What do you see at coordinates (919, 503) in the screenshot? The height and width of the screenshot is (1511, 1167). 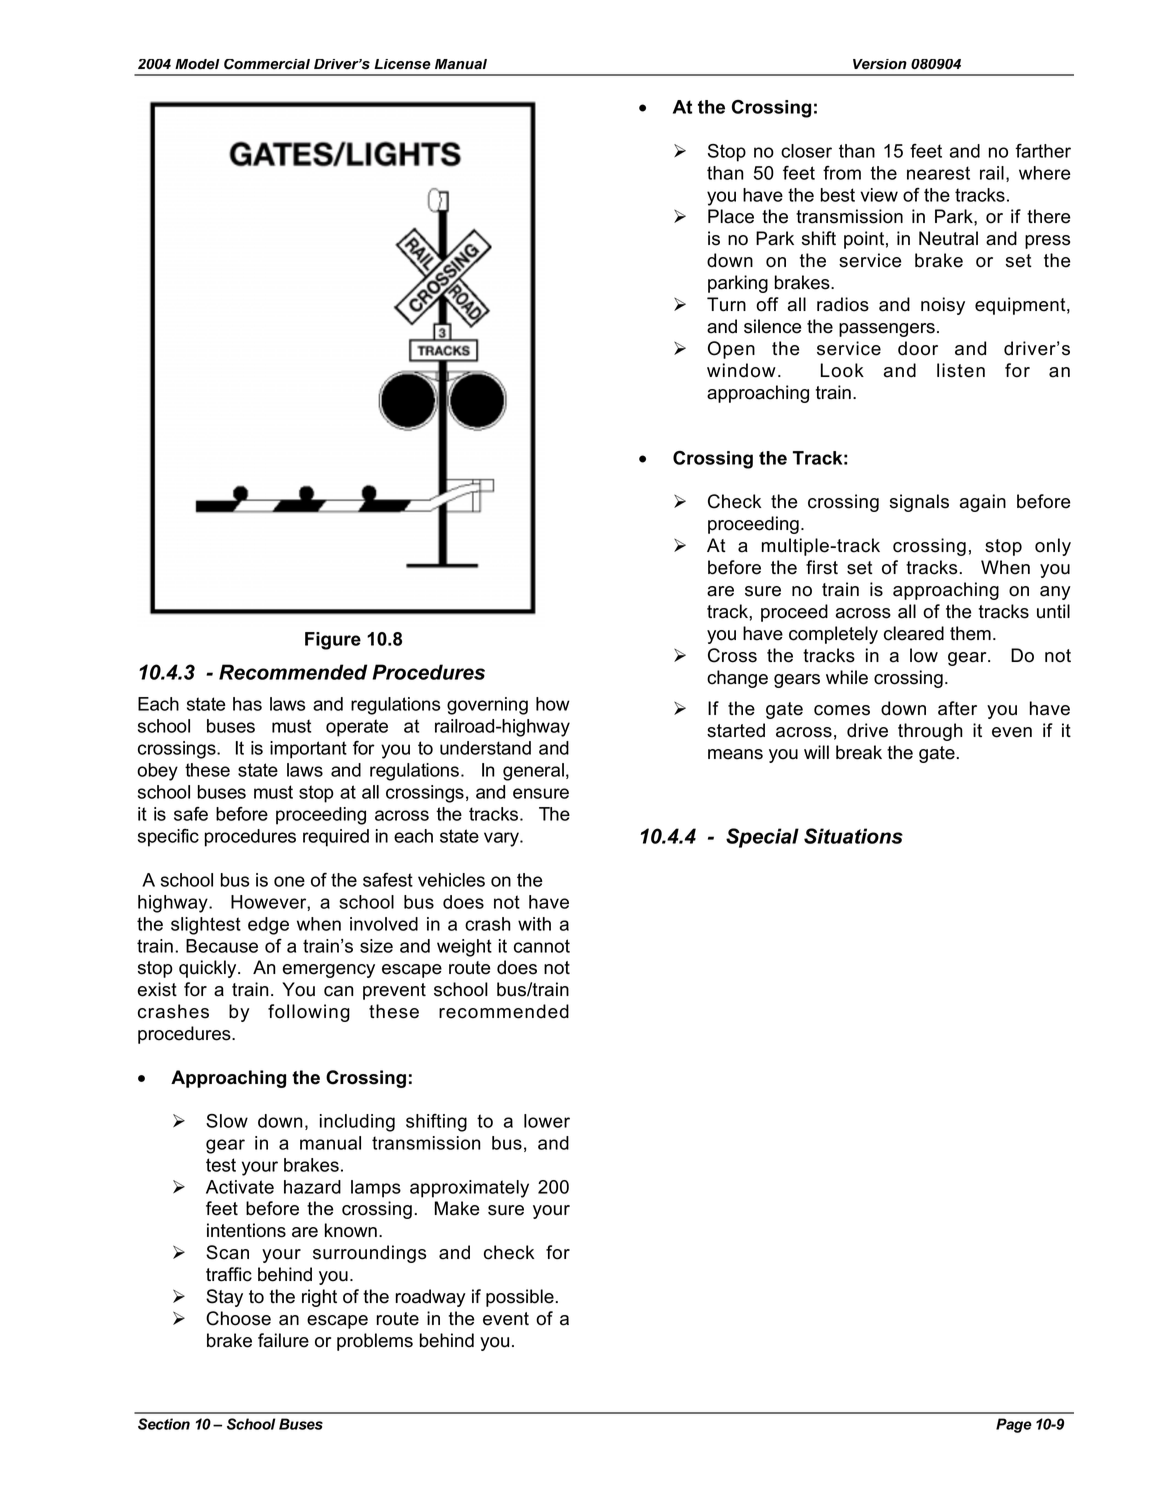 I see `signals` at bounding box center [919, 503].
